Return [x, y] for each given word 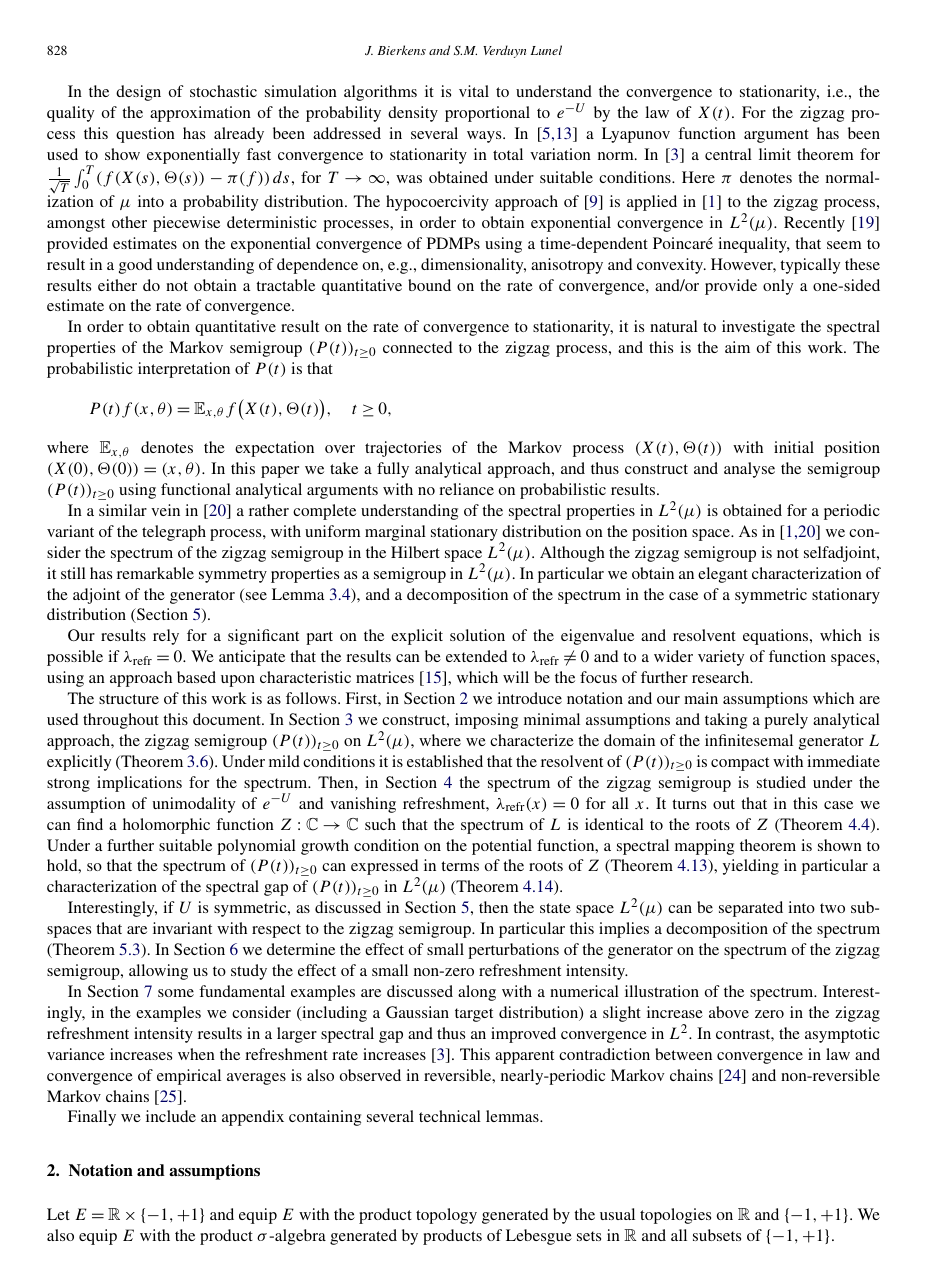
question [145, 135]
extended [476, 656]
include [171, 1116]
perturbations [513, 951]
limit [775, 154]
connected [417, 347]
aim [737, 347]
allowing [158, 972]
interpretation [184, 370]
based [196, 677]
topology [446, 1216]
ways [485, 137]
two [832, 908]
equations [777, 637]
